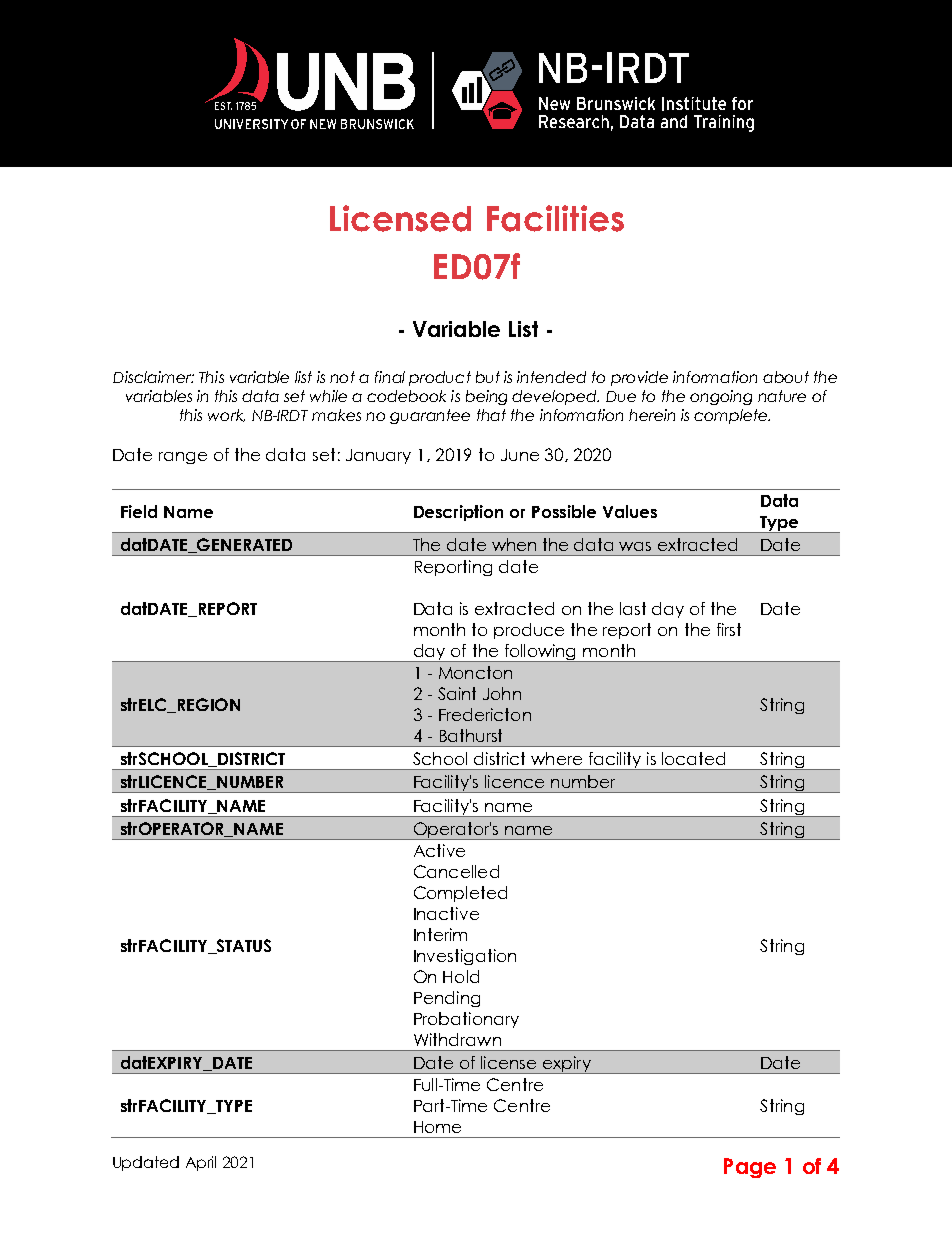 The image size is (952, 1233). What do you see at coordinates (440, 934) in the screenshot?
I see `Interim` at bounding box center [440, 934].
